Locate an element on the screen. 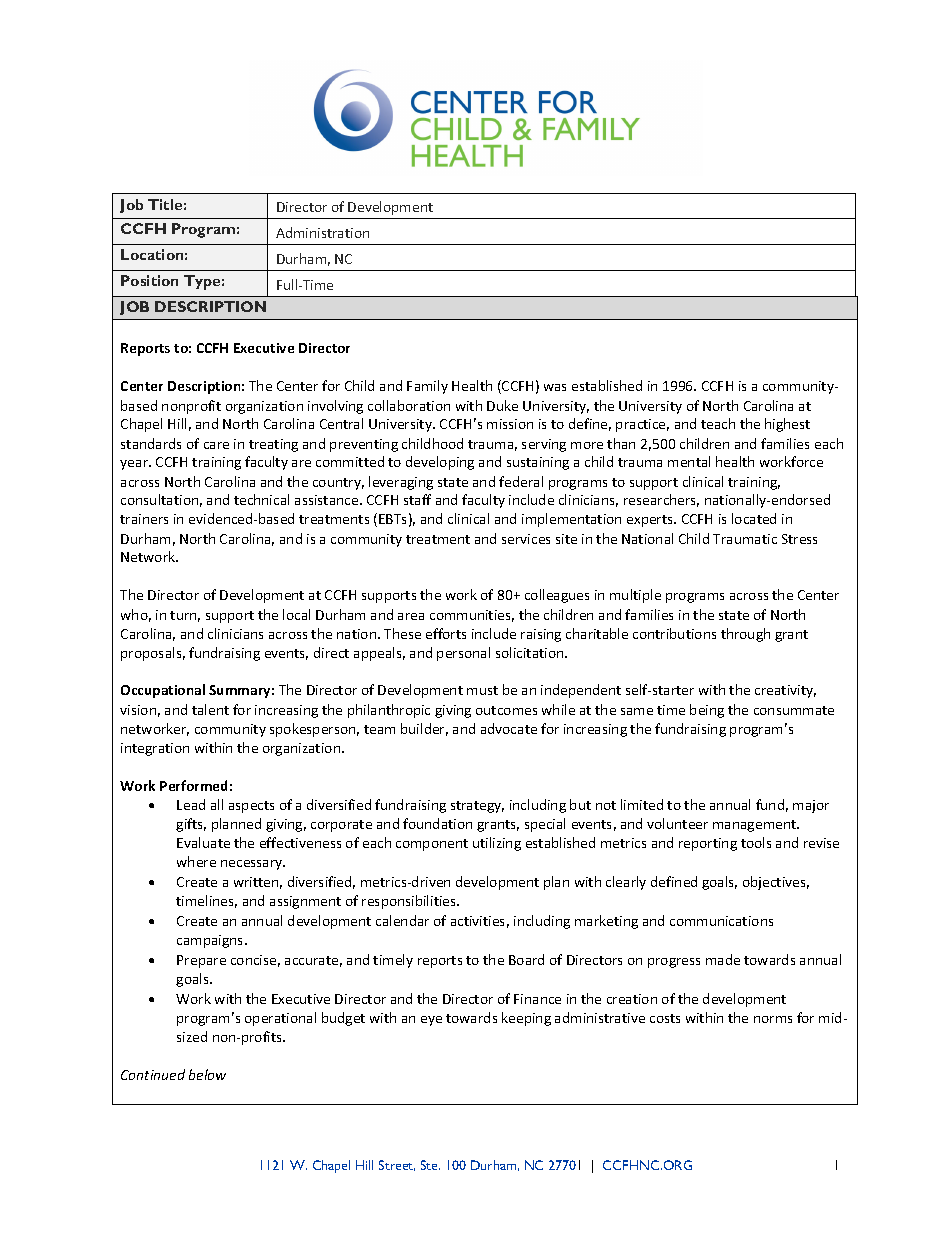 This screenshot has width=952, height=1233. must is located at coordinates (482, 690).
